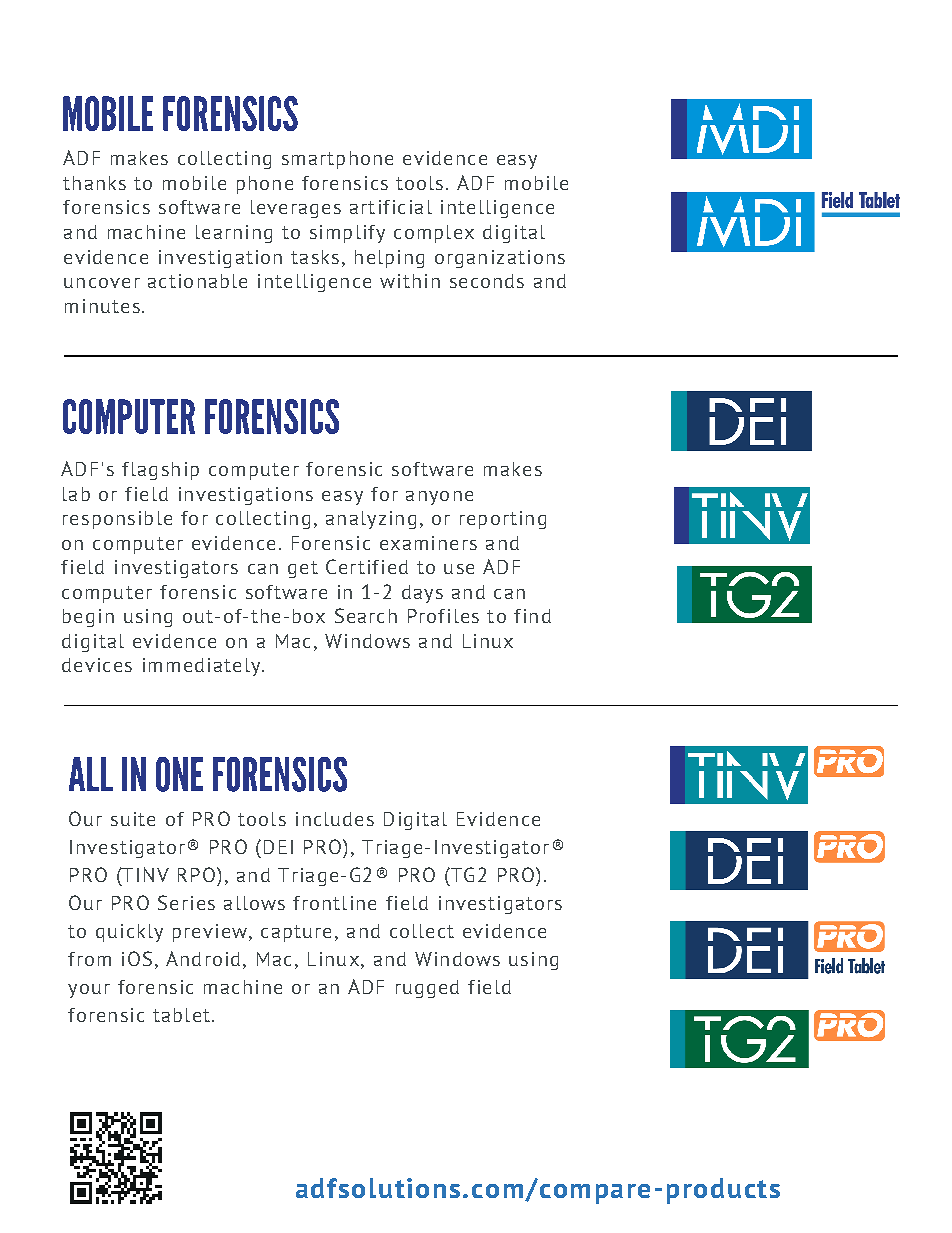 This document has height=1233, width=952. What do you see at coordinates (303, 569) in the document?
I see `get` at bounding box center [303, 569].
